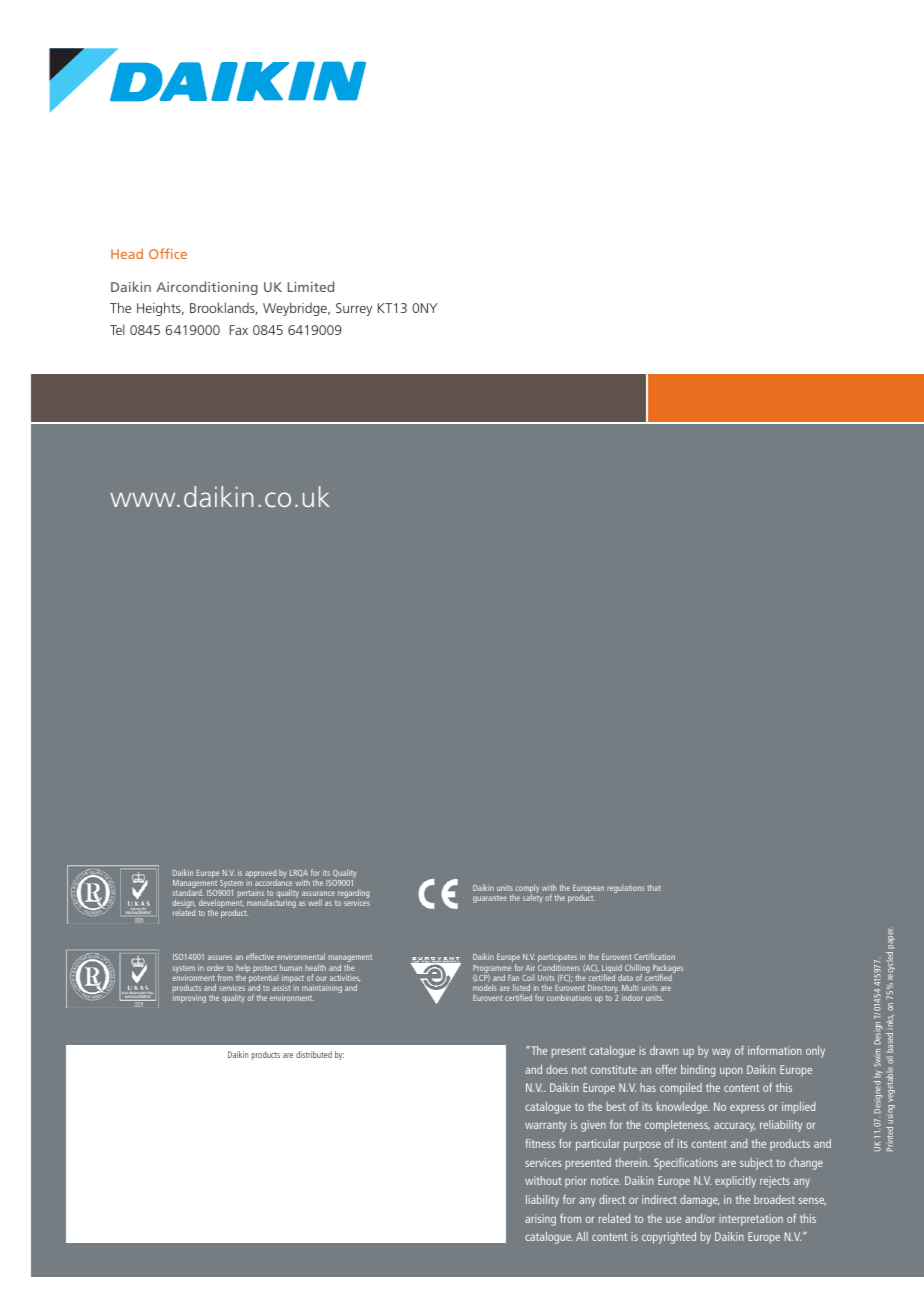  I want to click on distributed, so click(314, 1054).
